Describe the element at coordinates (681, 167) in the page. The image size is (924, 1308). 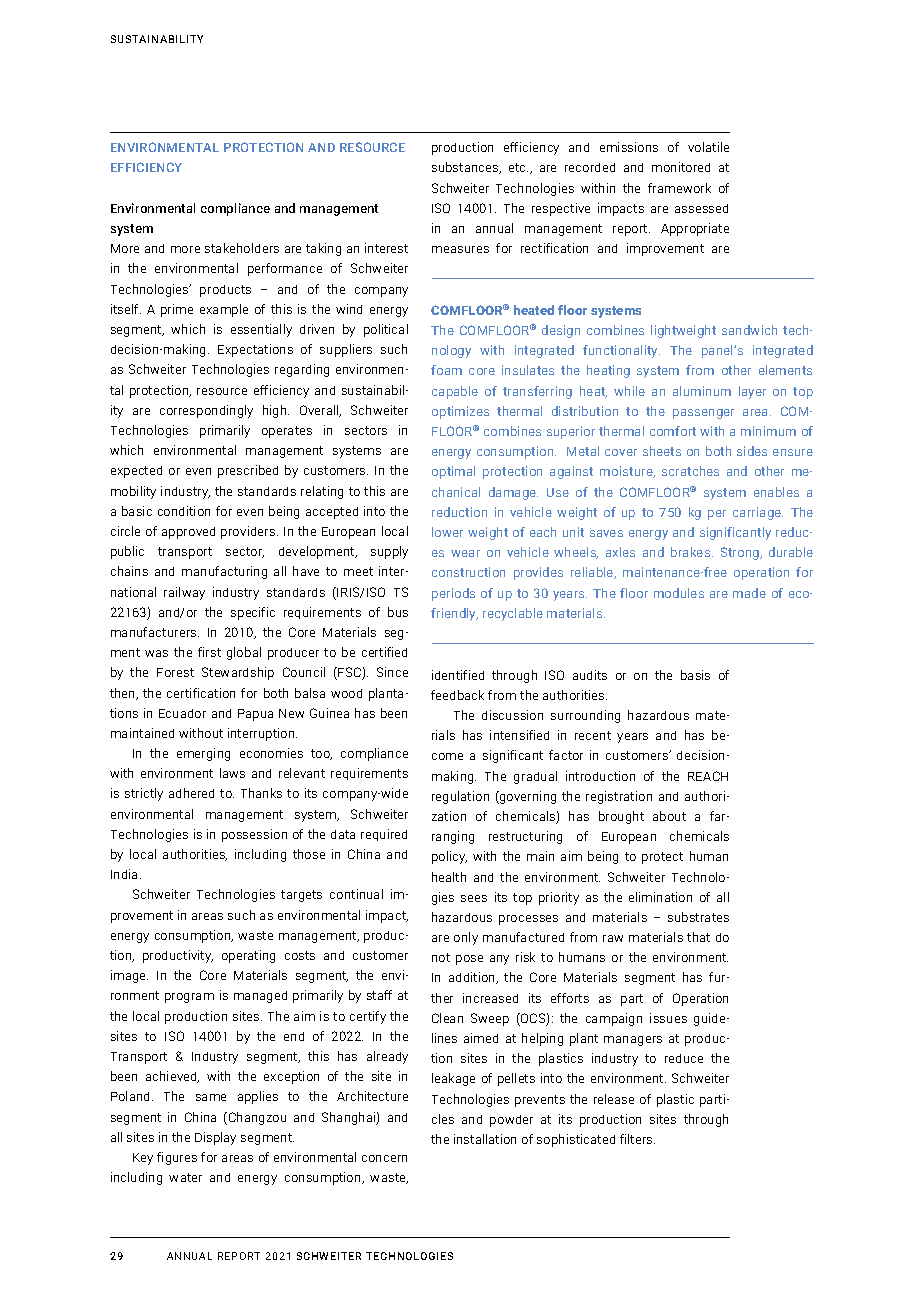
I see `monitored` at that location.
